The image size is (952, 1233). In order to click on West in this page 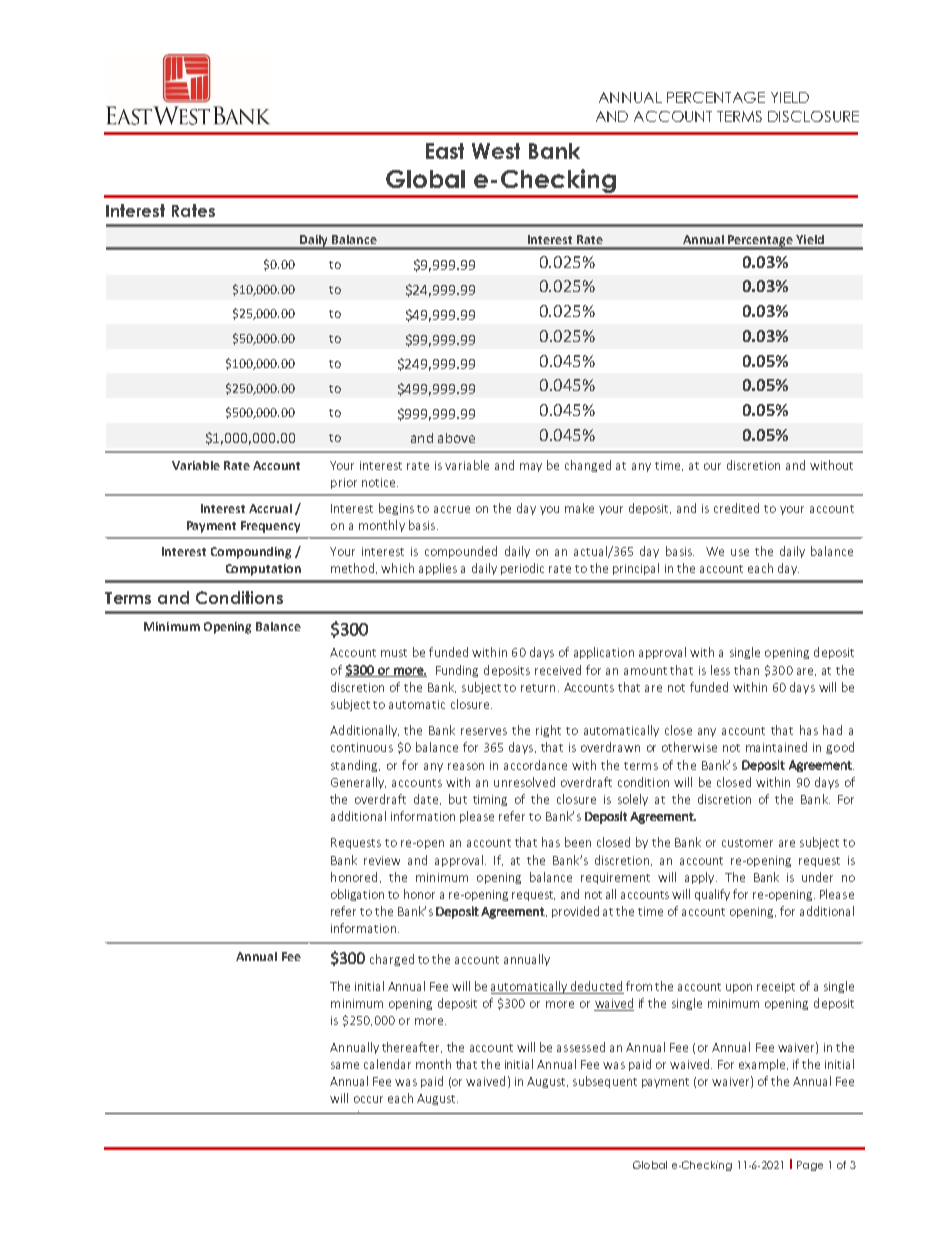, I will do `click(496, 151)`.
